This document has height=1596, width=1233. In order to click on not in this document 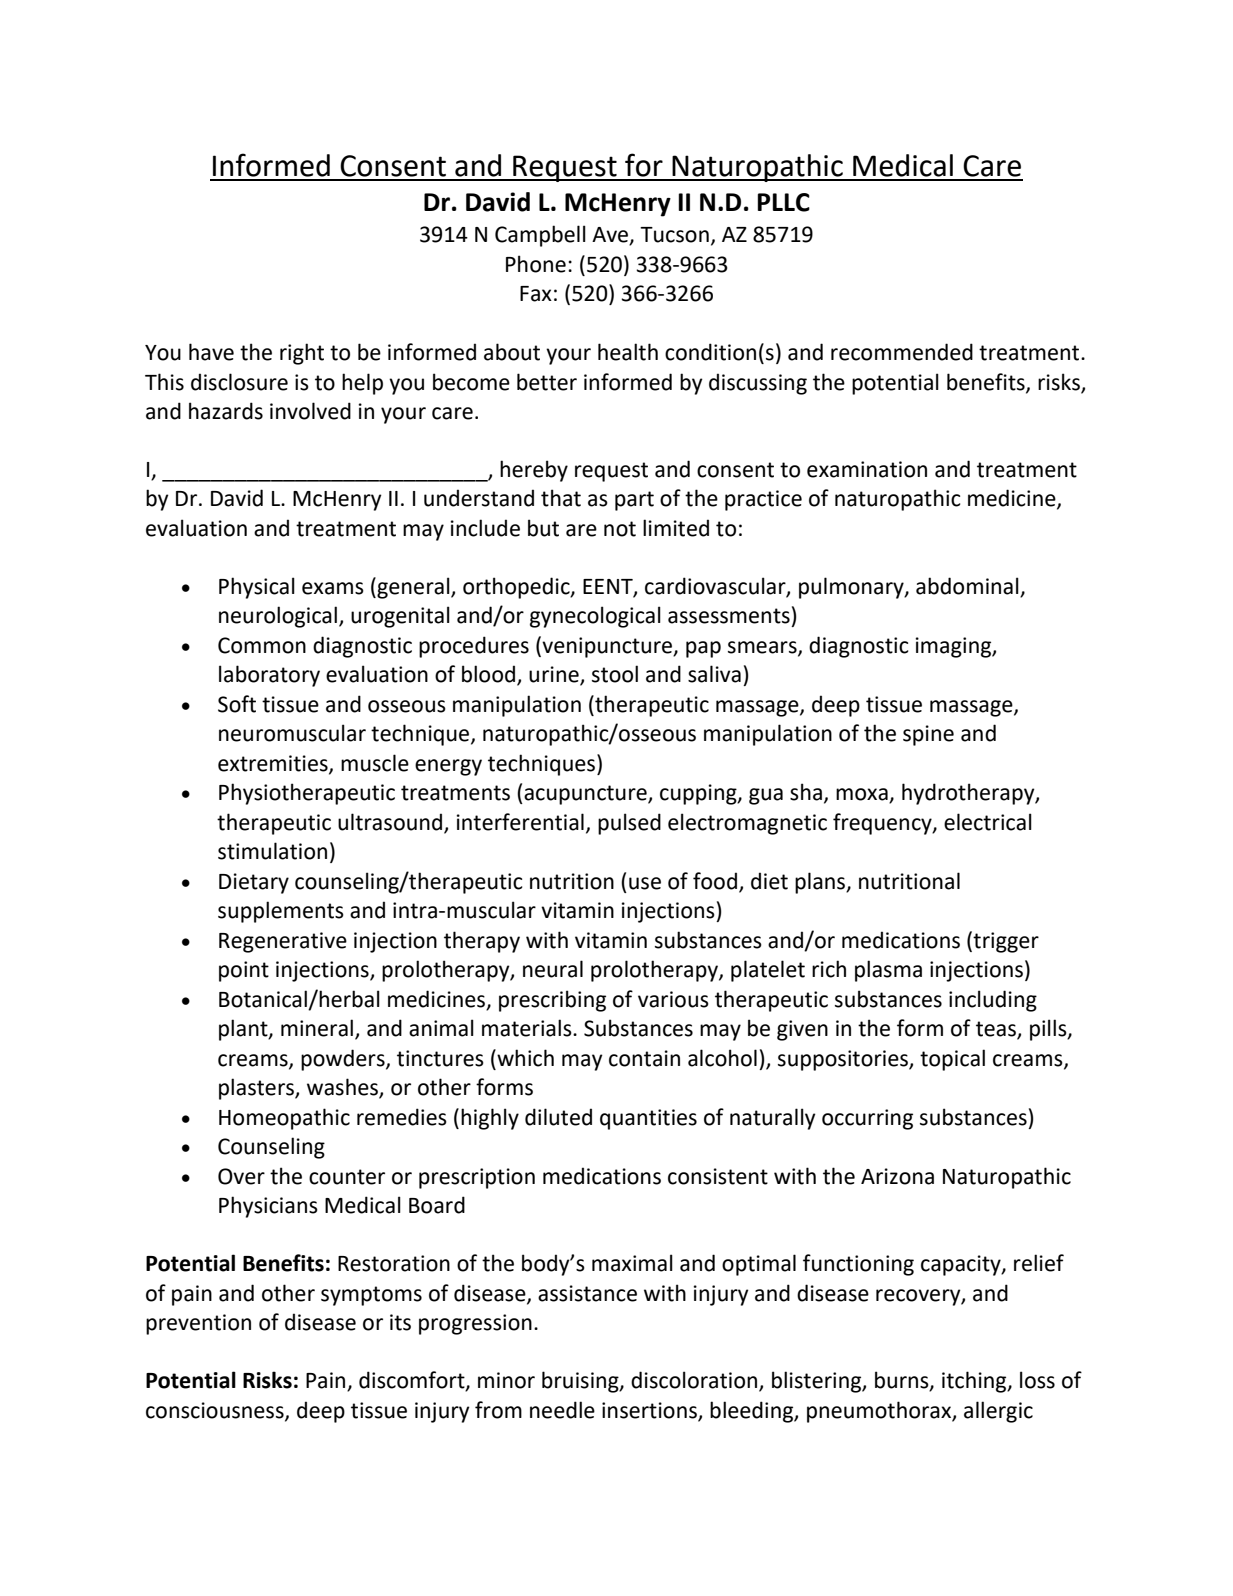, I will do `click(620, 529)`.
